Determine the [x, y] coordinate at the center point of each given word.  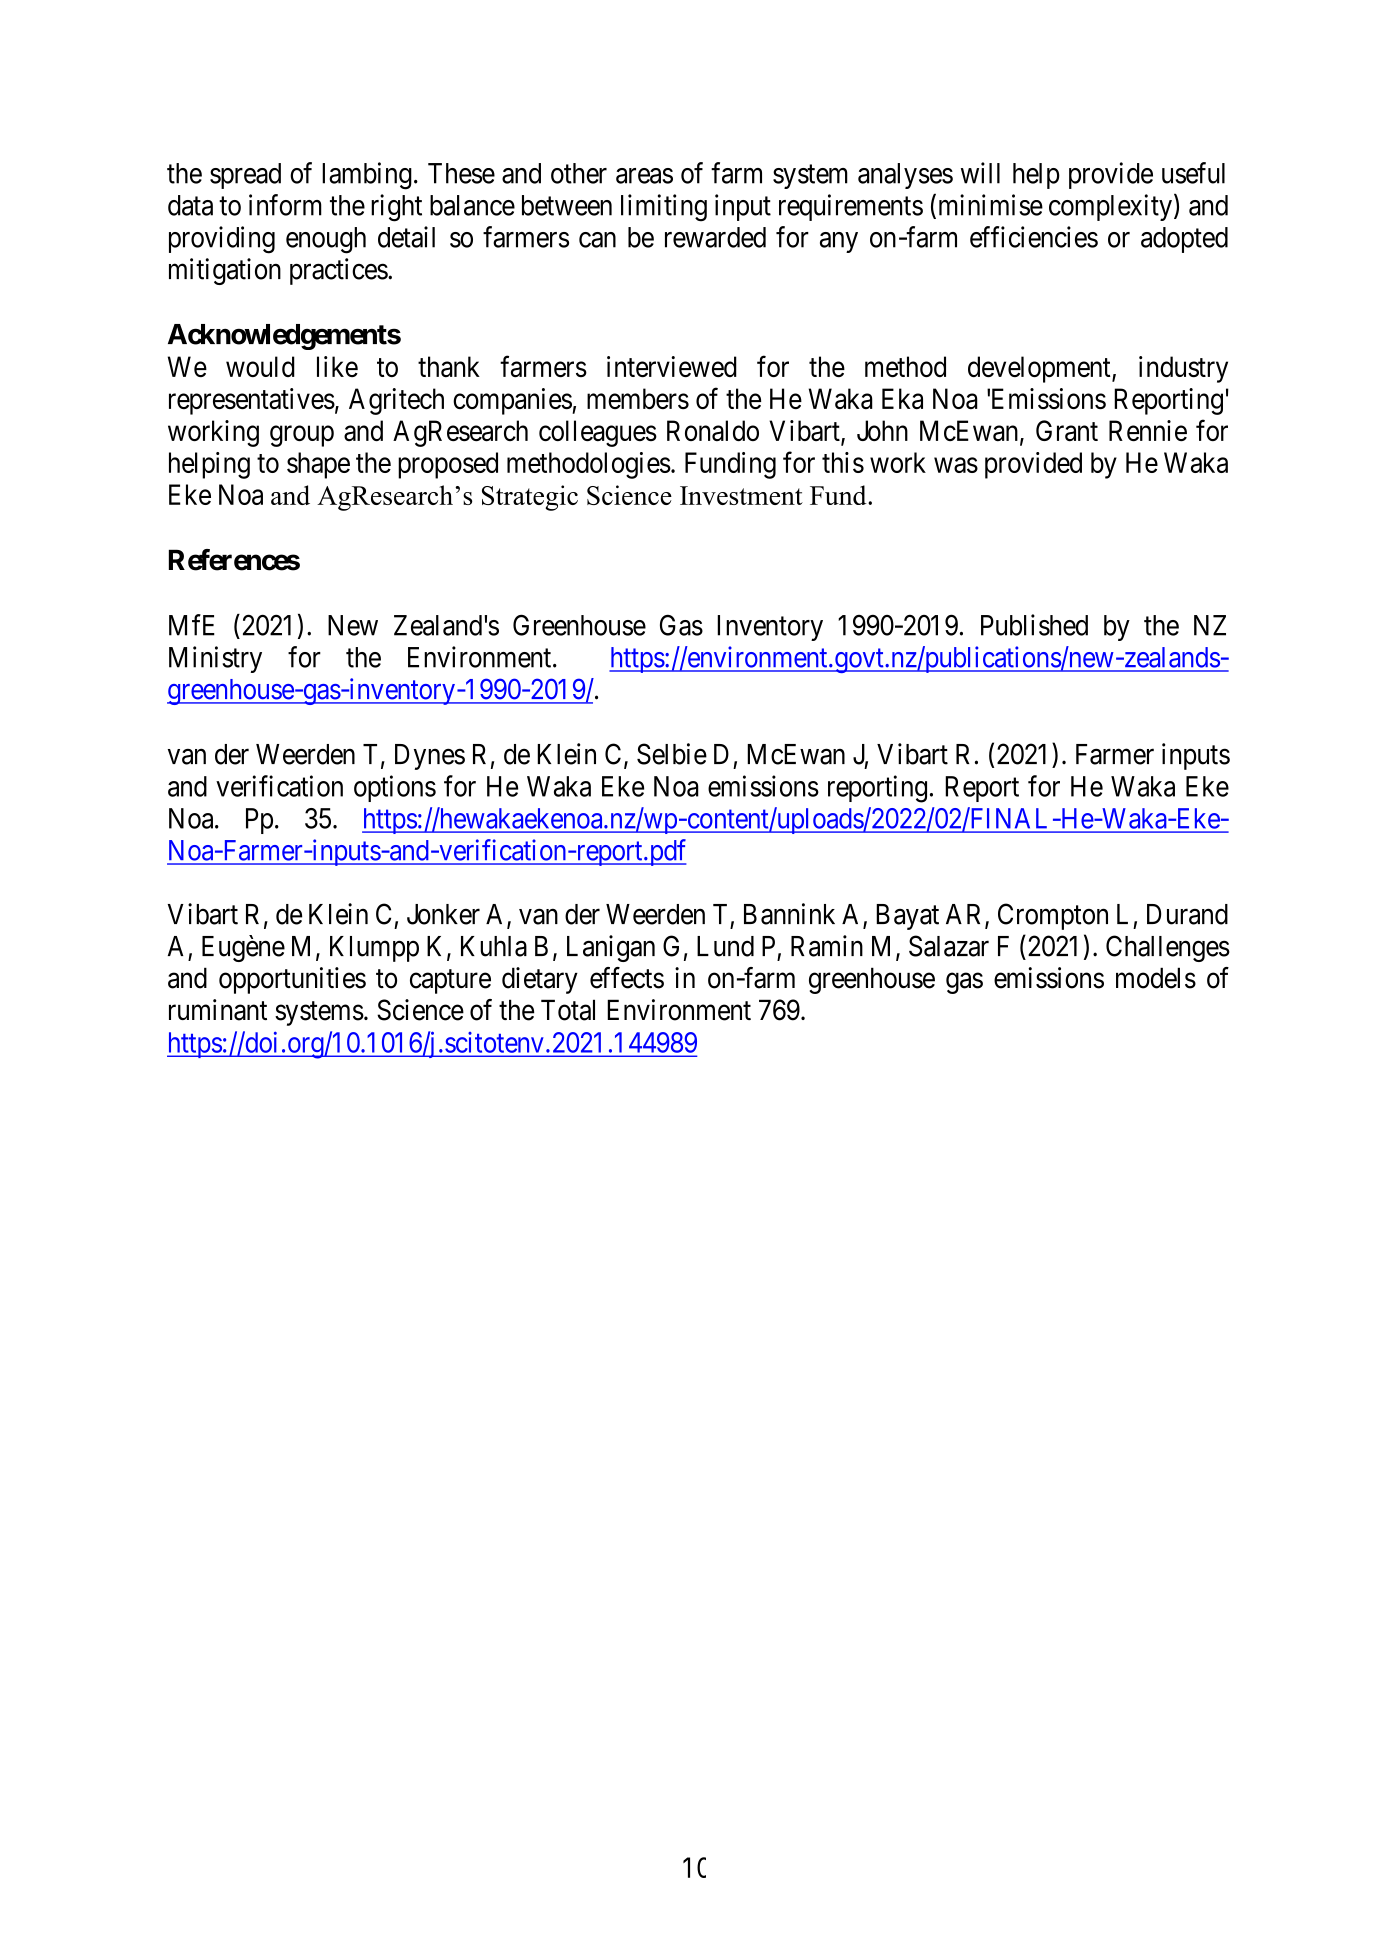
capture [450, 981]
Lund [725, 946]
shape [318, 465]
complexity [1110, 207]
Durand [1187, 914]
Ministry [215, 659]
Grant [1067, 431]
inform [285, 205]
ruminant [218, 1010]
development [1040, 369]
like [337, 366]
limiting [664, 208]
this [843, 462]
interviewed [672, 366]
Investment [741, 495]
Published [1034, 625]
